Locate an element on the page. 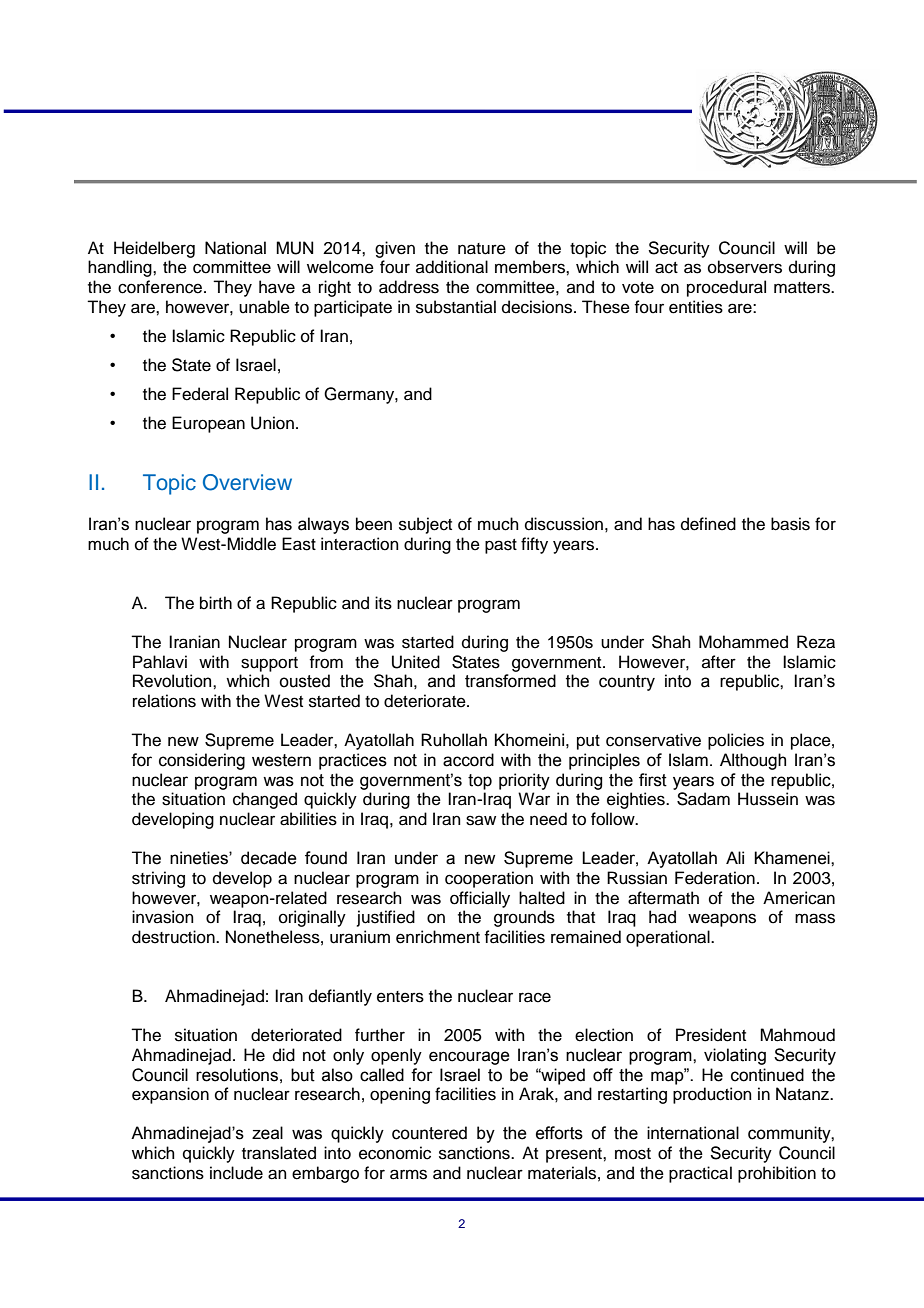  procedural is located at coordinates (726, 288).
